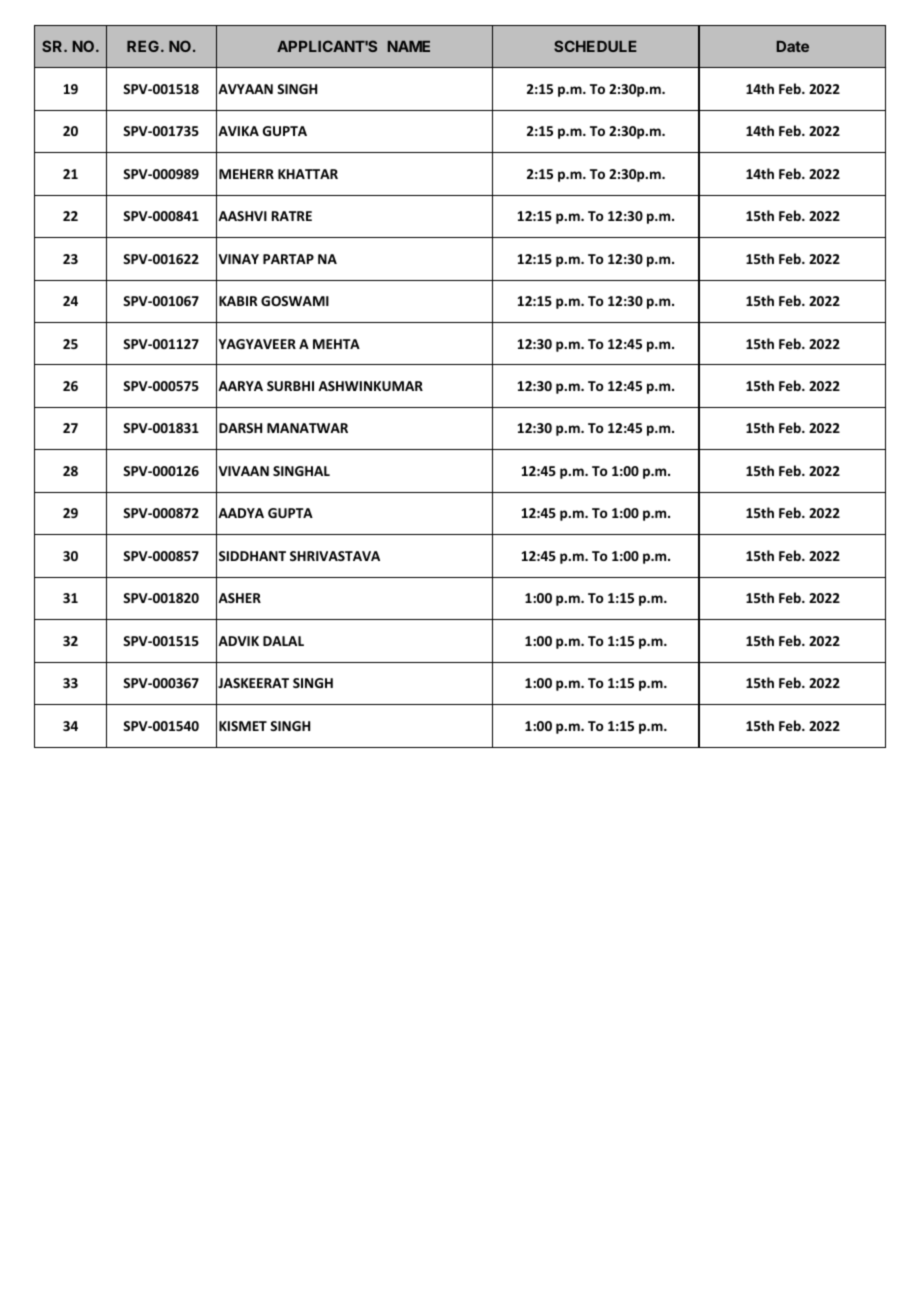  What do you see at coordinates (335, 556) in the document?
I see `SHRIVASTAVA` at bounding box center [335, 556].
